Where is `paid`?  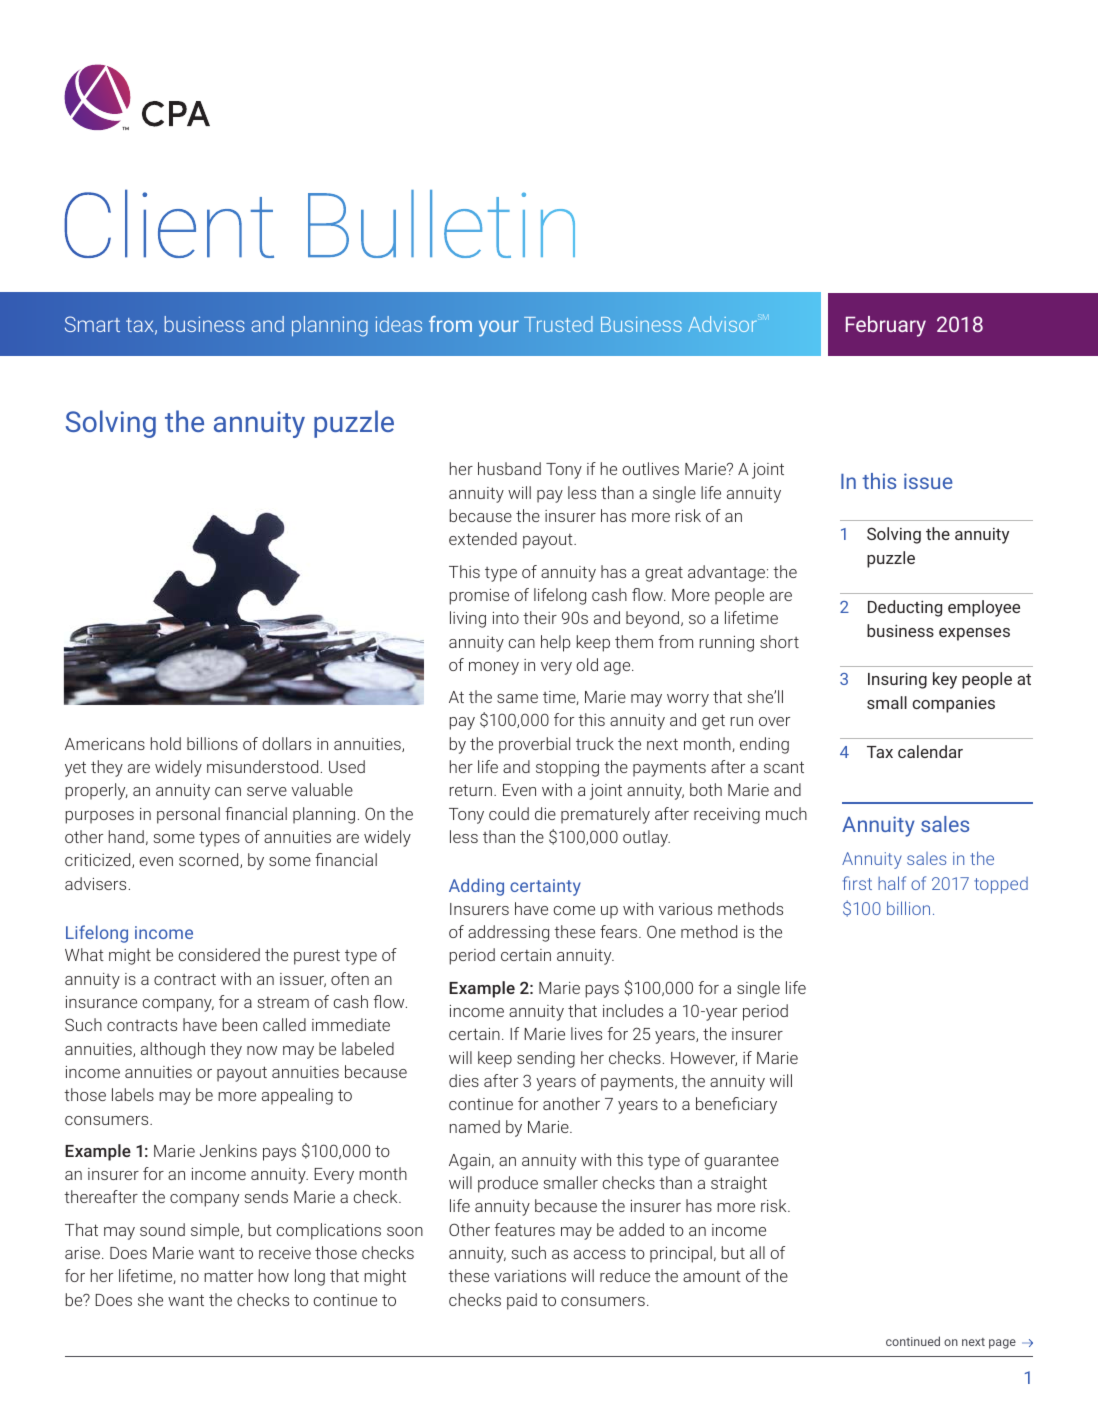
paid is located at coordinates (522, 1301).
